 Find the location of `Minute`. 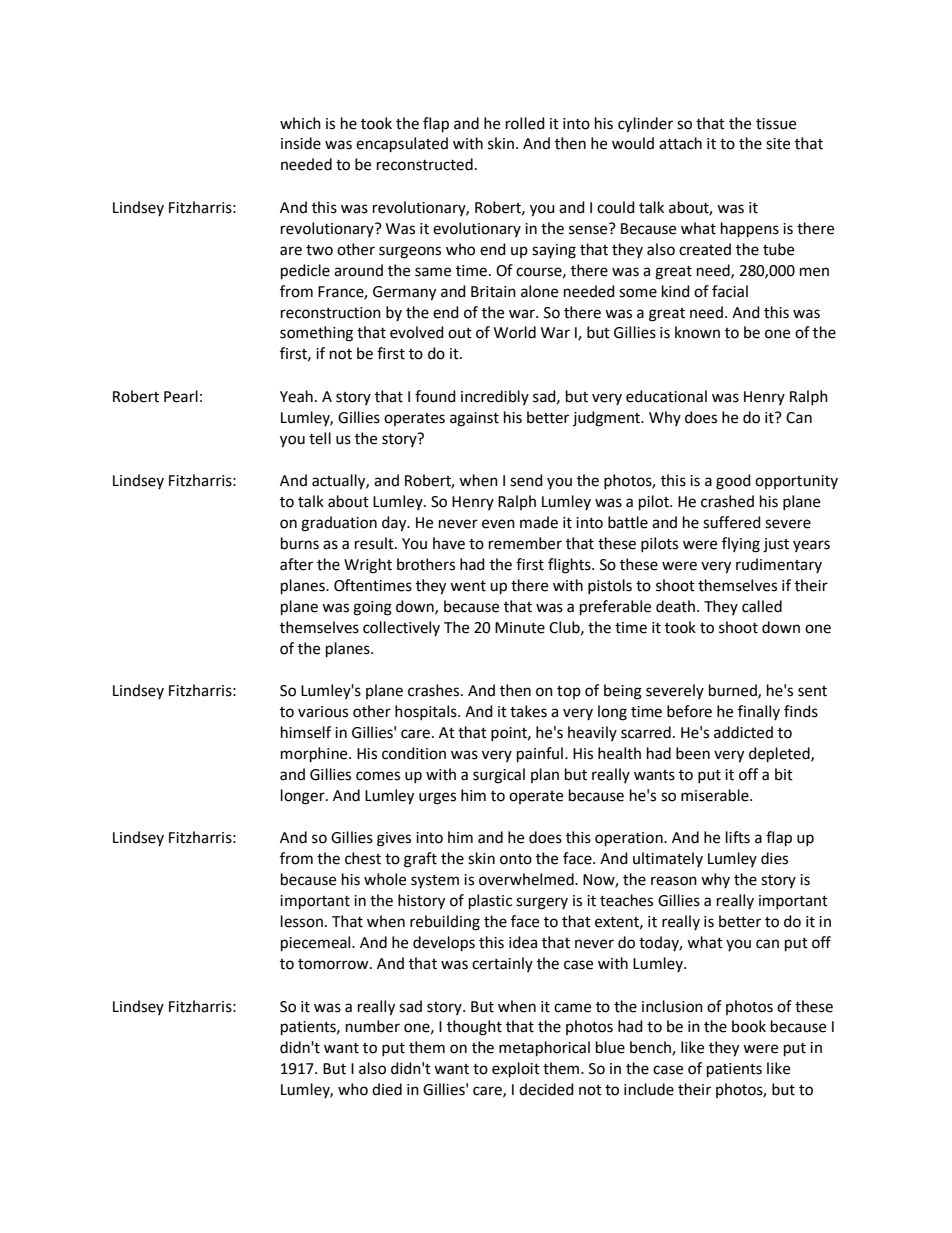

Minute is located at coordinates (520, 628).
